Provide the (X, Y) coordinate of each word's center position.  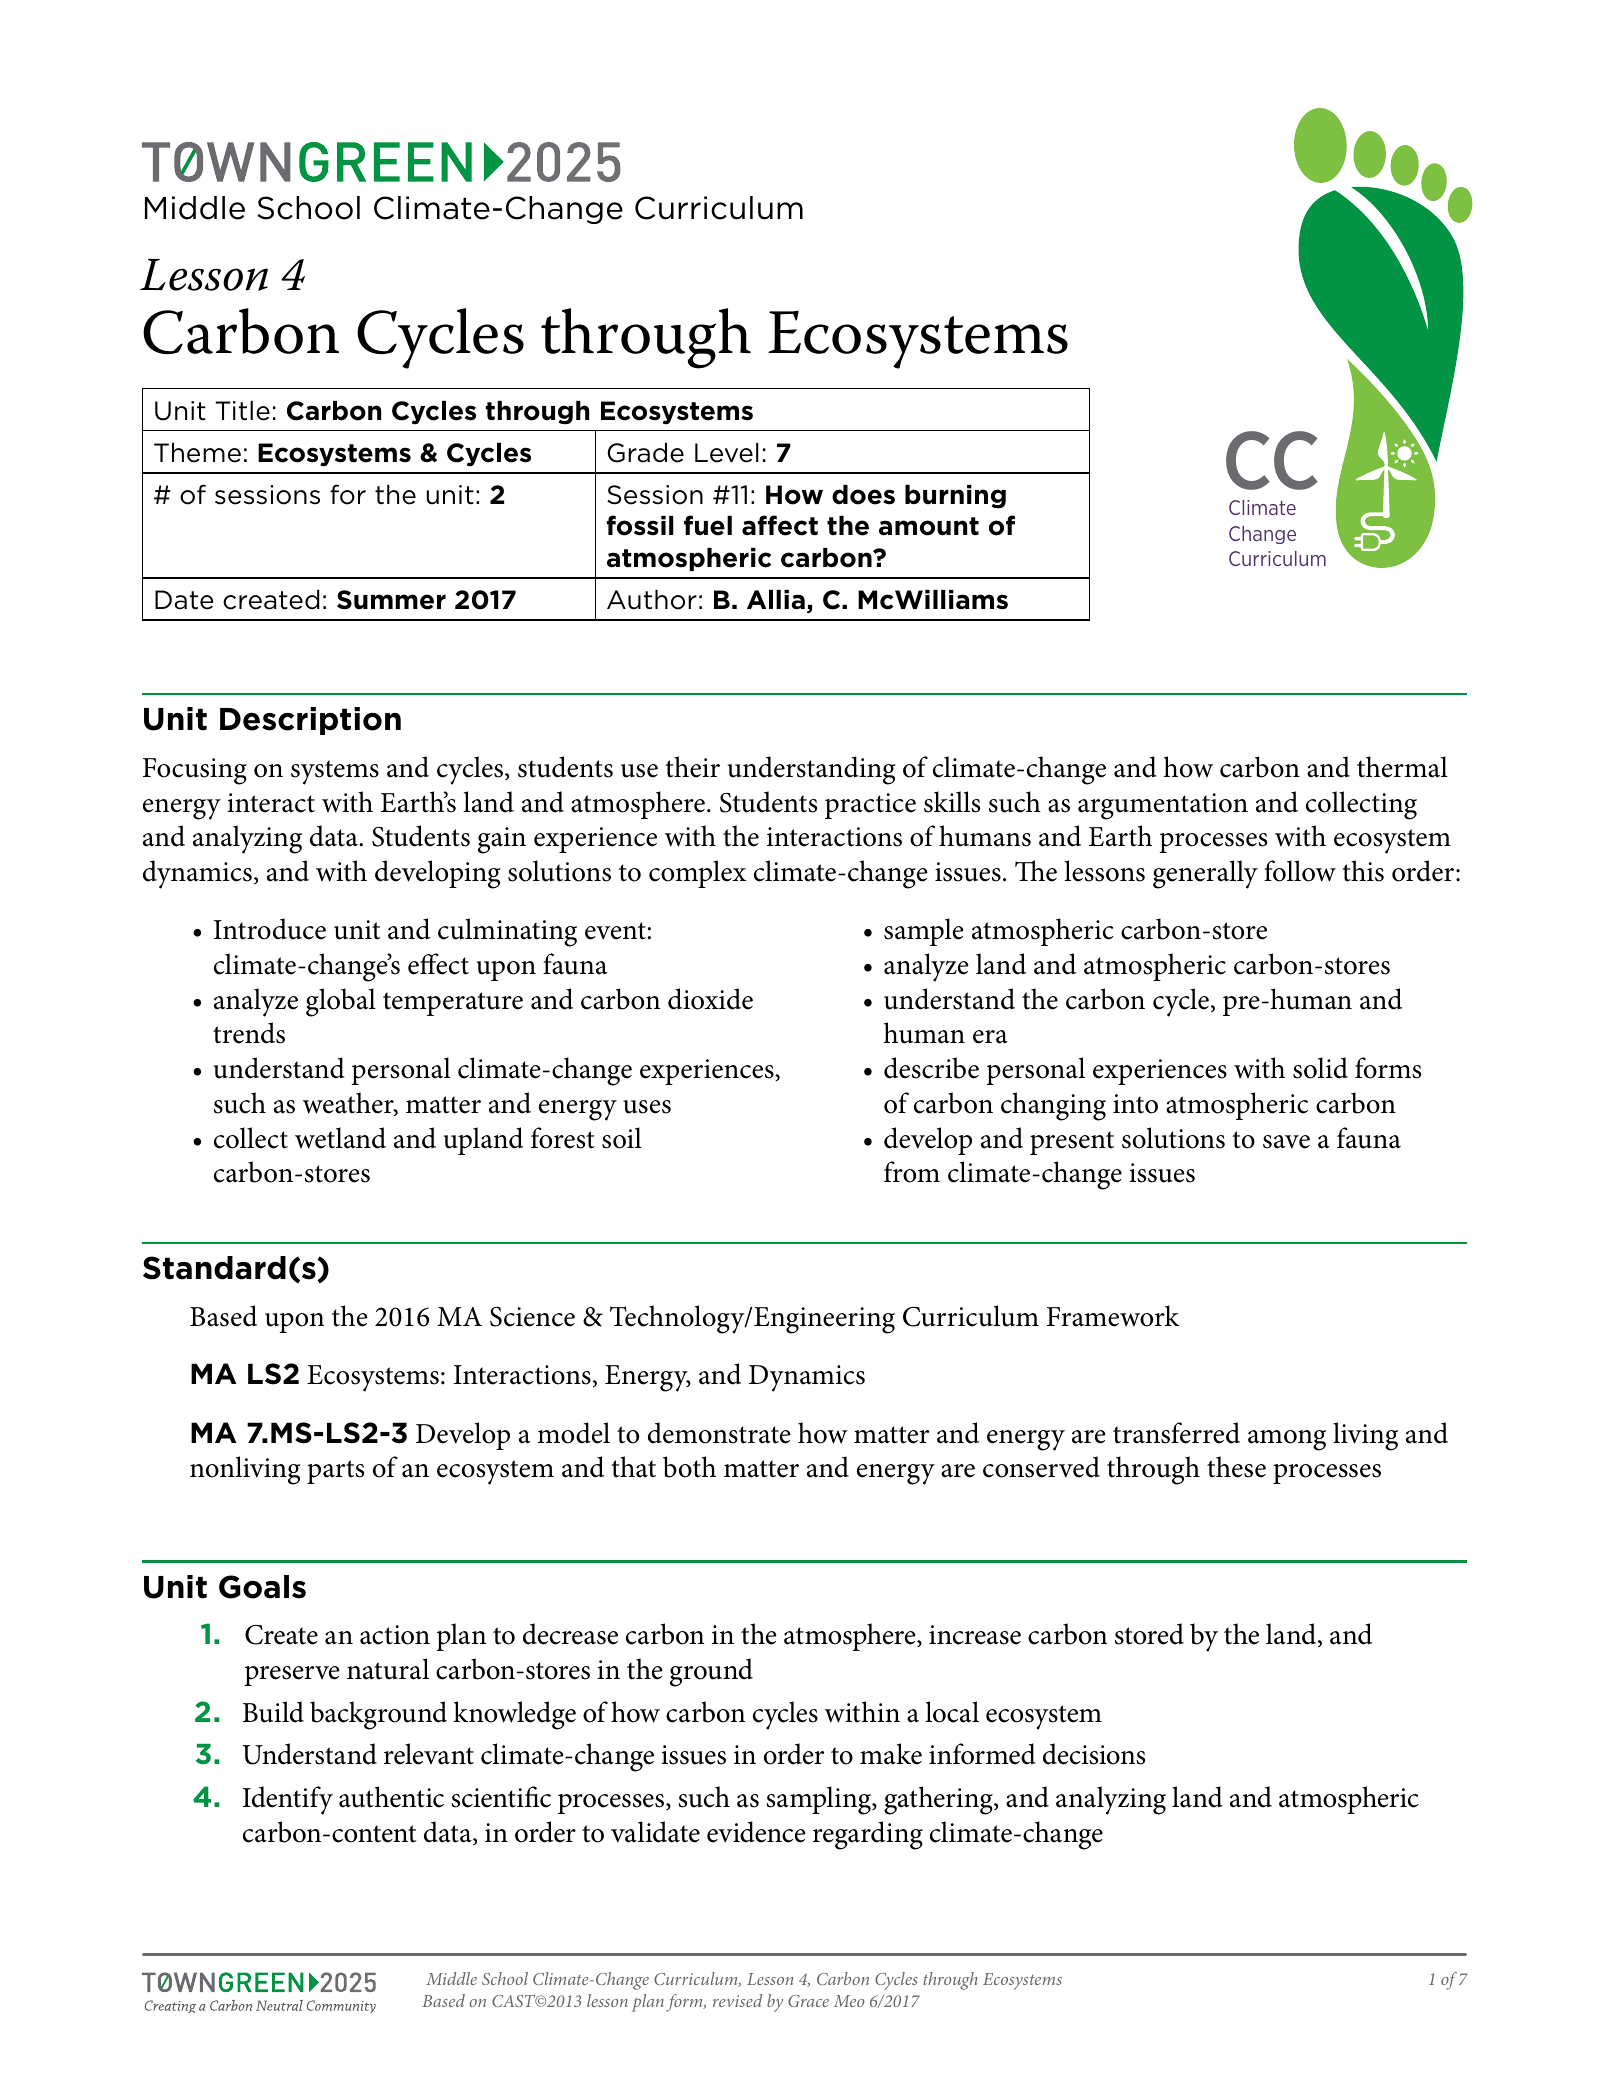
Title (242, 411)
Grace (808, 2001)
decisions (1094, 1754)
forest (563, 1138)
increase (975, 1635)
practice (870, 806)
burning (955, 497)
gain (502, 840)
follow (1300, 871)
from (912, 1172)
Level (727, 453)
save (1286, 1142)
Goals (262, 1587)
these (1236, 1467)
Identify (288, 1800)
